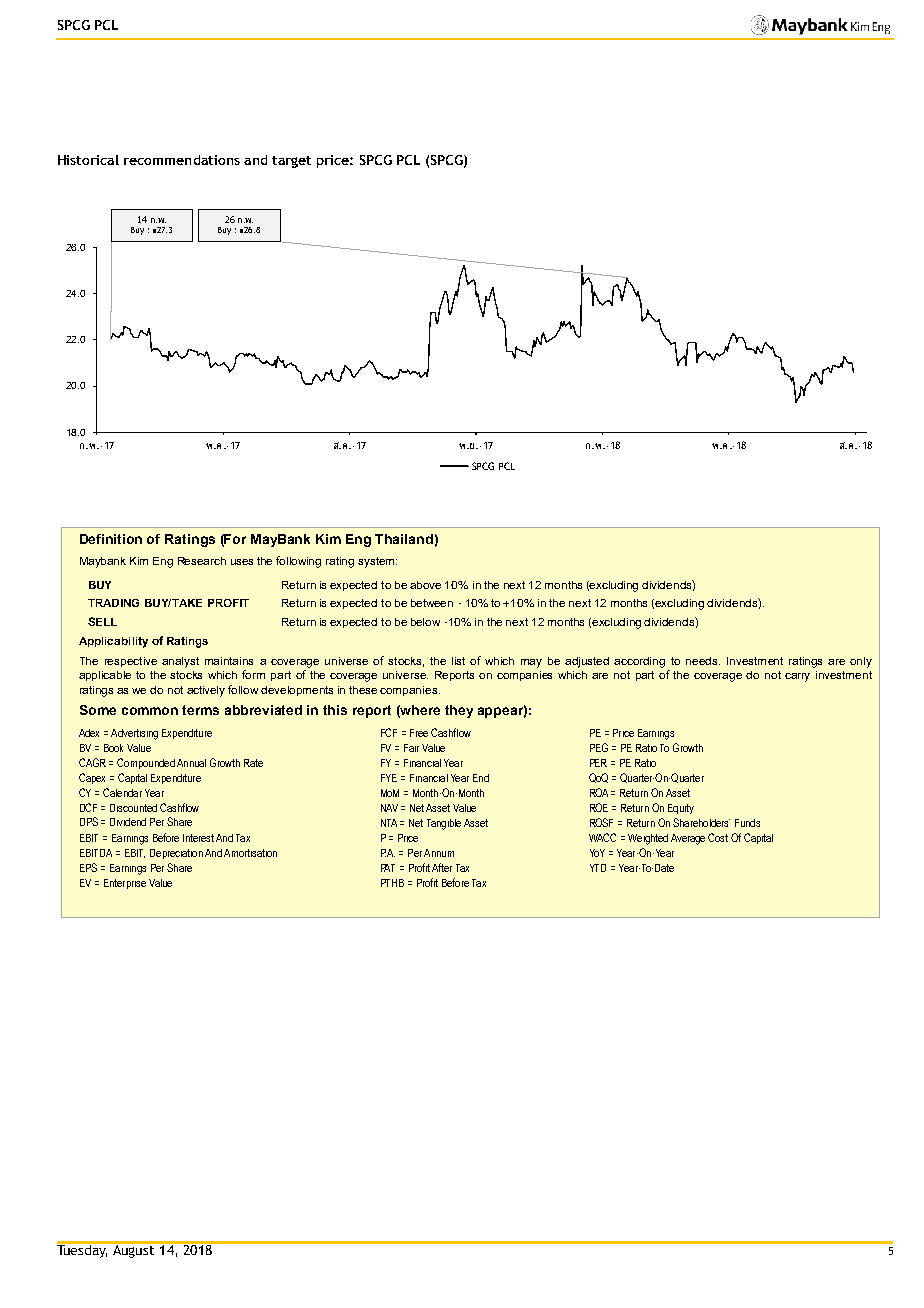 This screenshot has height=1308, width=924. Describe the element at coordinates (703, 661) in the screenshot. I see `needs` at that location.
